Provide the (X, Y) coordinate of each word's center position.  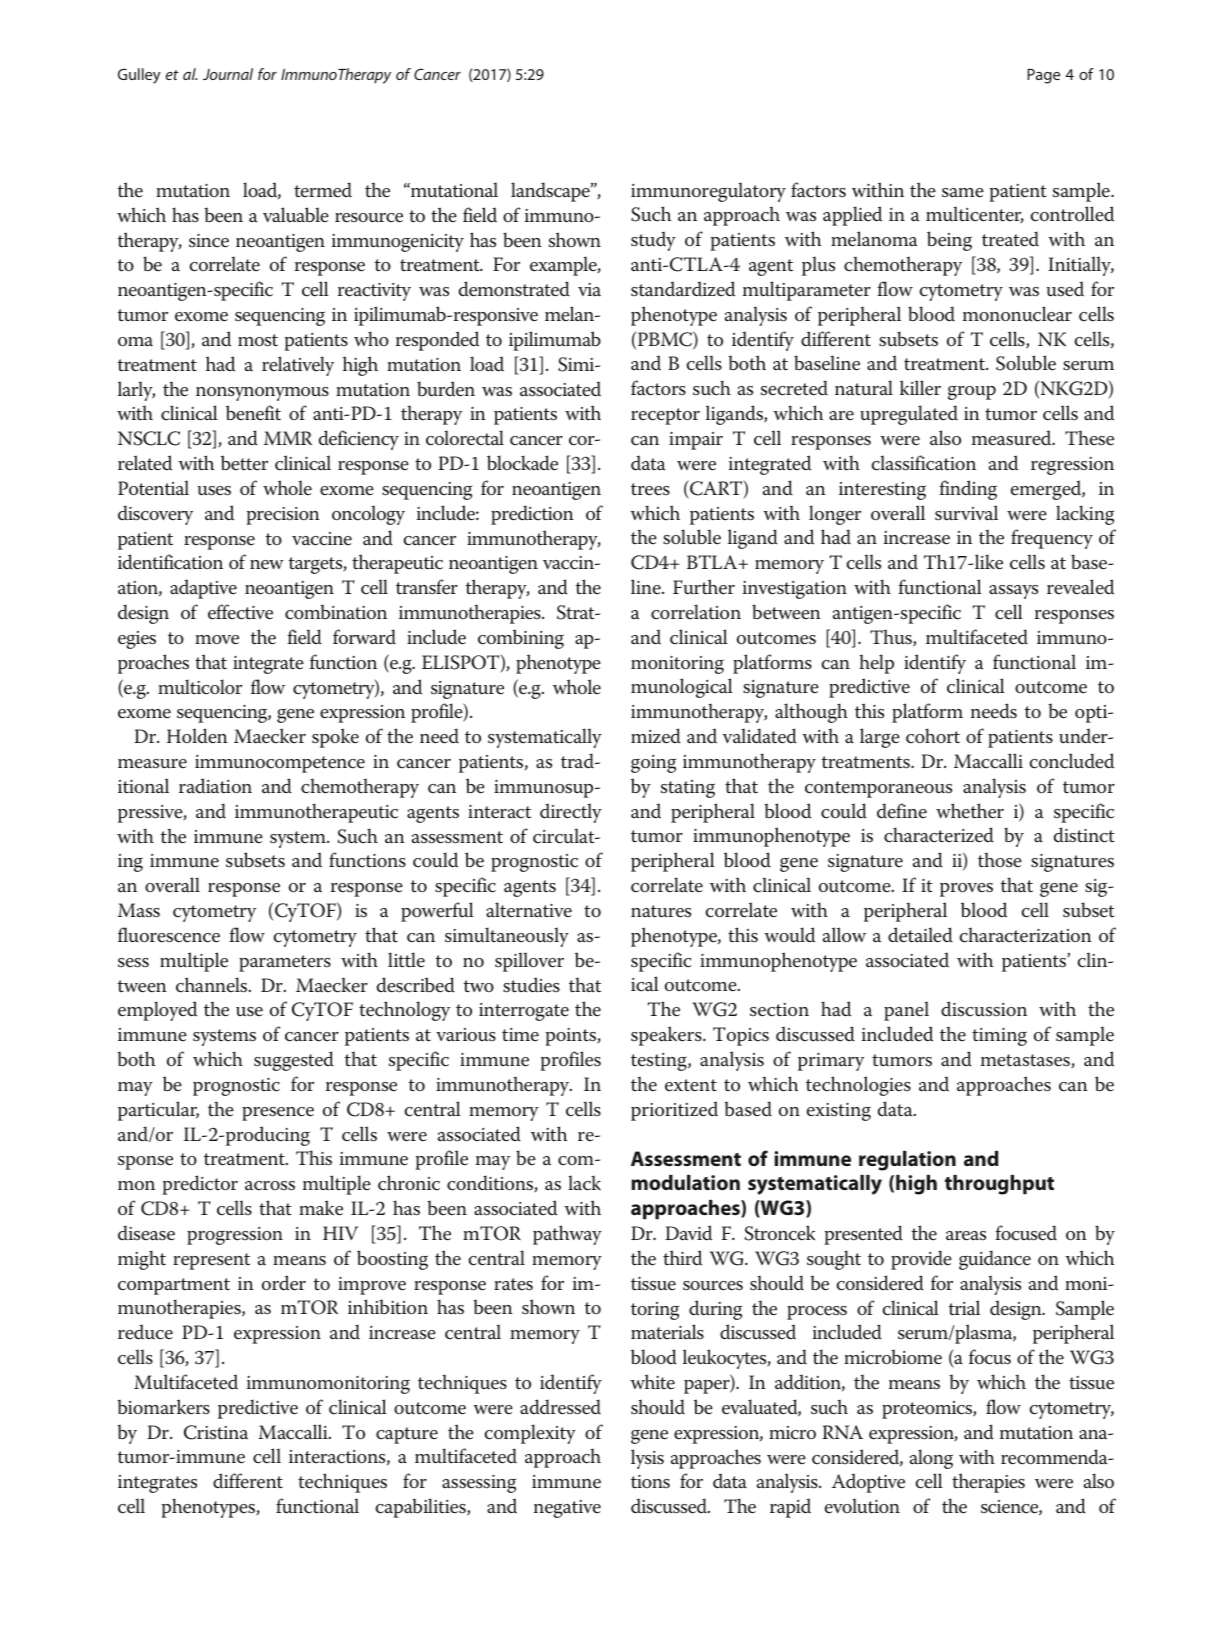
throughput (999, 1185)
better (244, 463)
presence (278, 1114)
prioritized (674, 1111)
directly (571, 813)
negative (567, 1509)
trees (650, 489)
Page (1043, 76)
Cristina (216, 1432)
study (653, 241)
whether (970, 811)
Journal (228, 74)
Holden (197, 736)
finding (968, 490)
